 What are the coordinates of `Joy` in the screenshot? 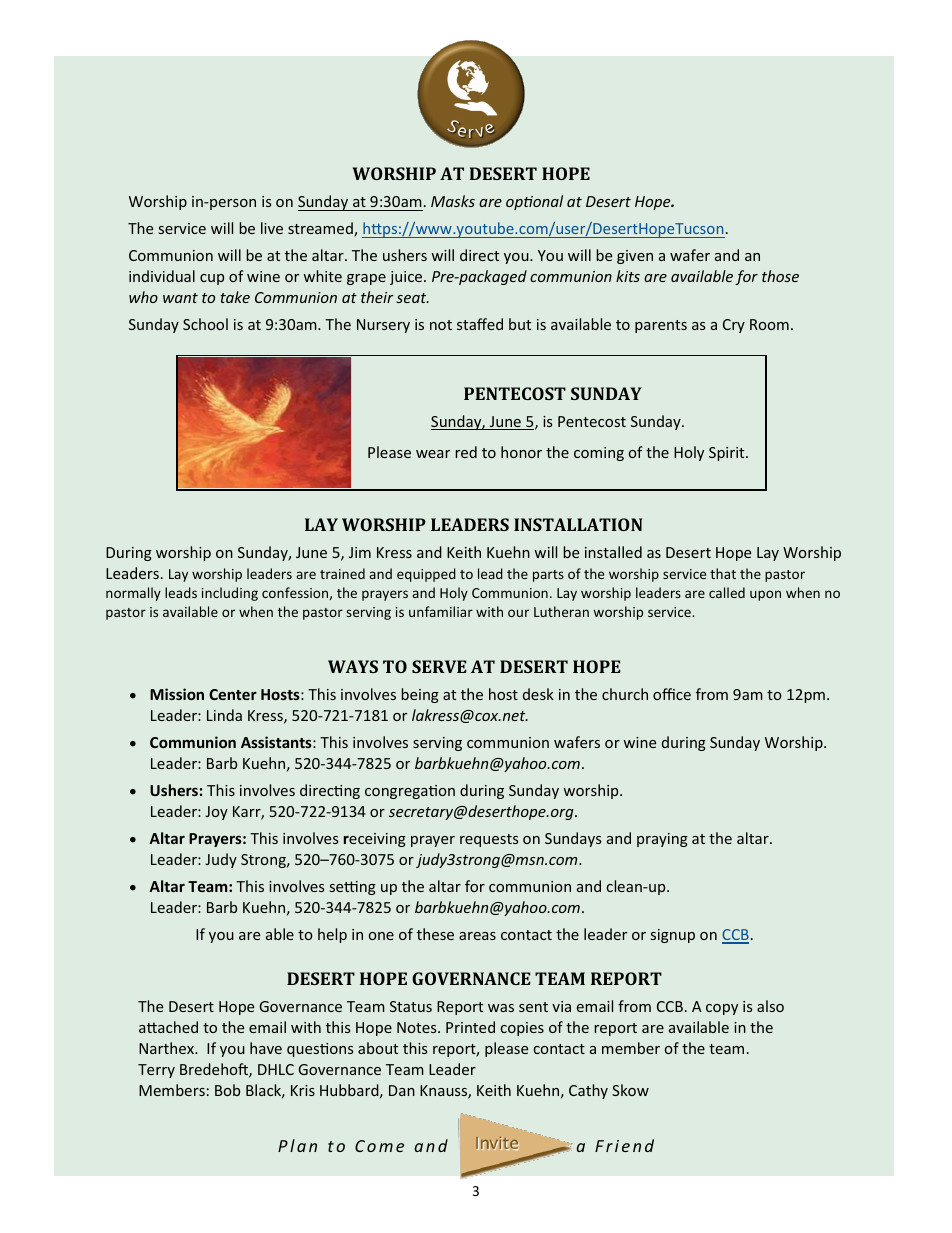 It's located at (216, 813).
